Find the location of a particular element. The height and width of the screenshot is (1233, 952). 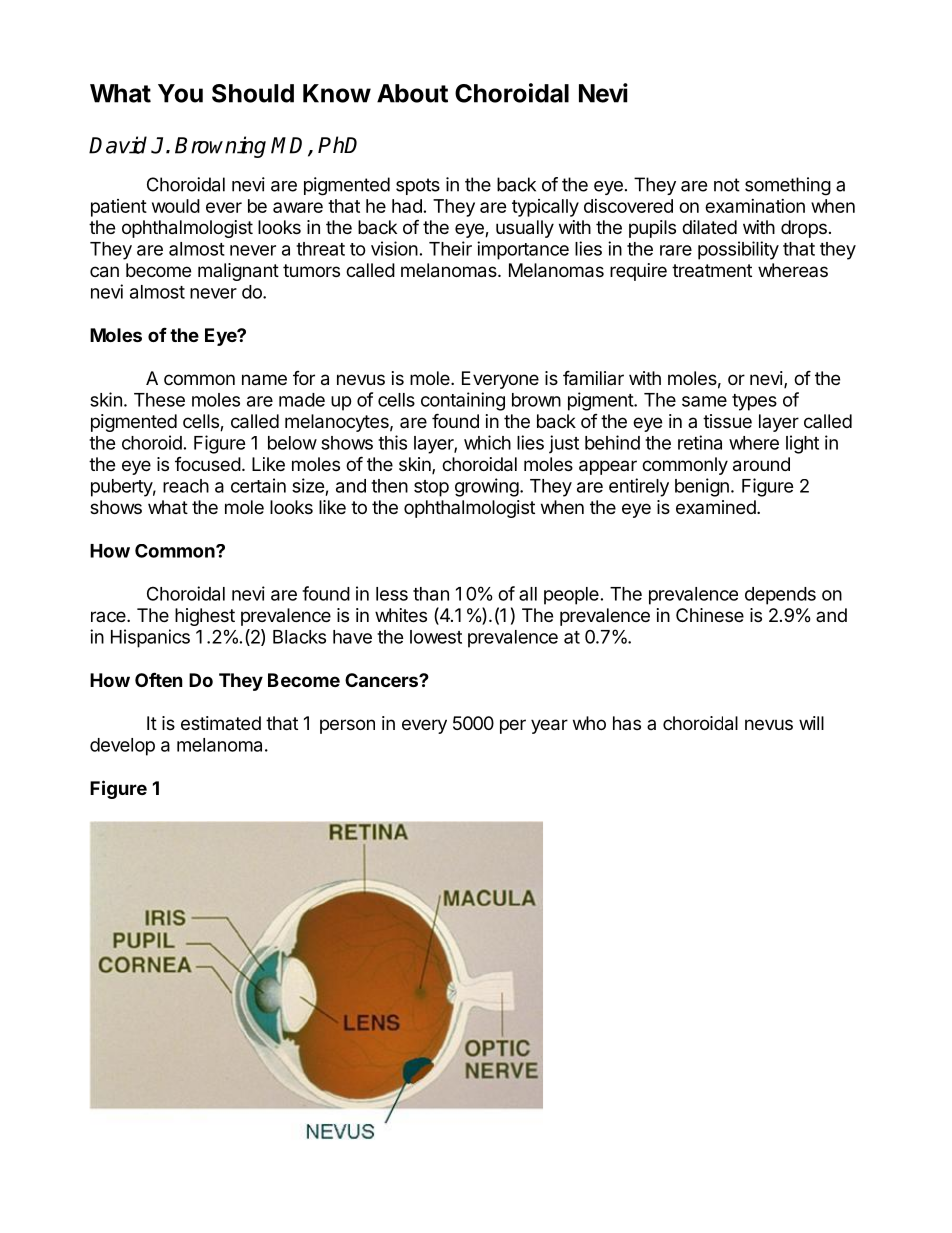

containing is located at coordinates (463, 401).
